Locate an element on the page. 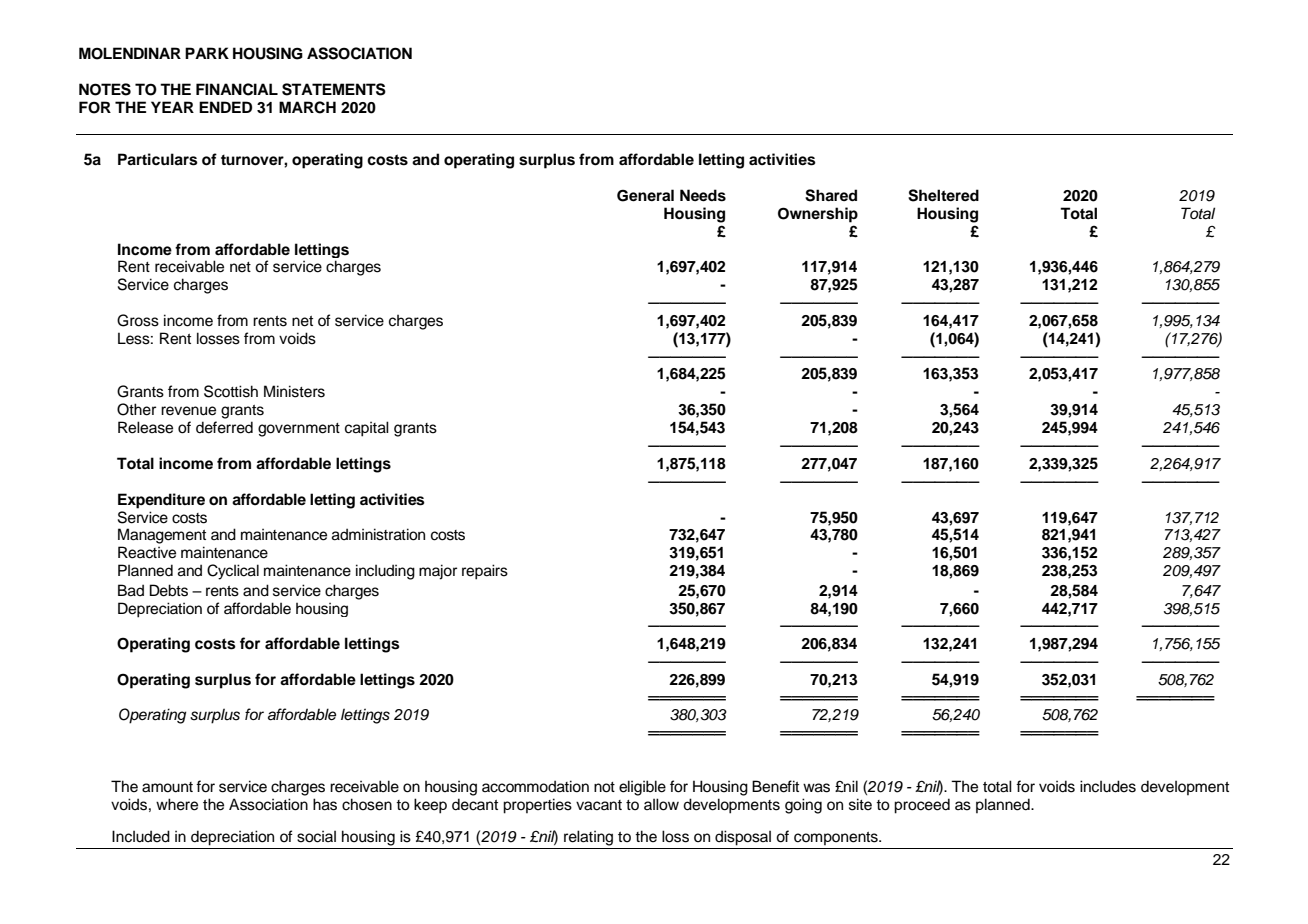 The image size is (1308, 924). proceed is located at coordinates (922, 806).
